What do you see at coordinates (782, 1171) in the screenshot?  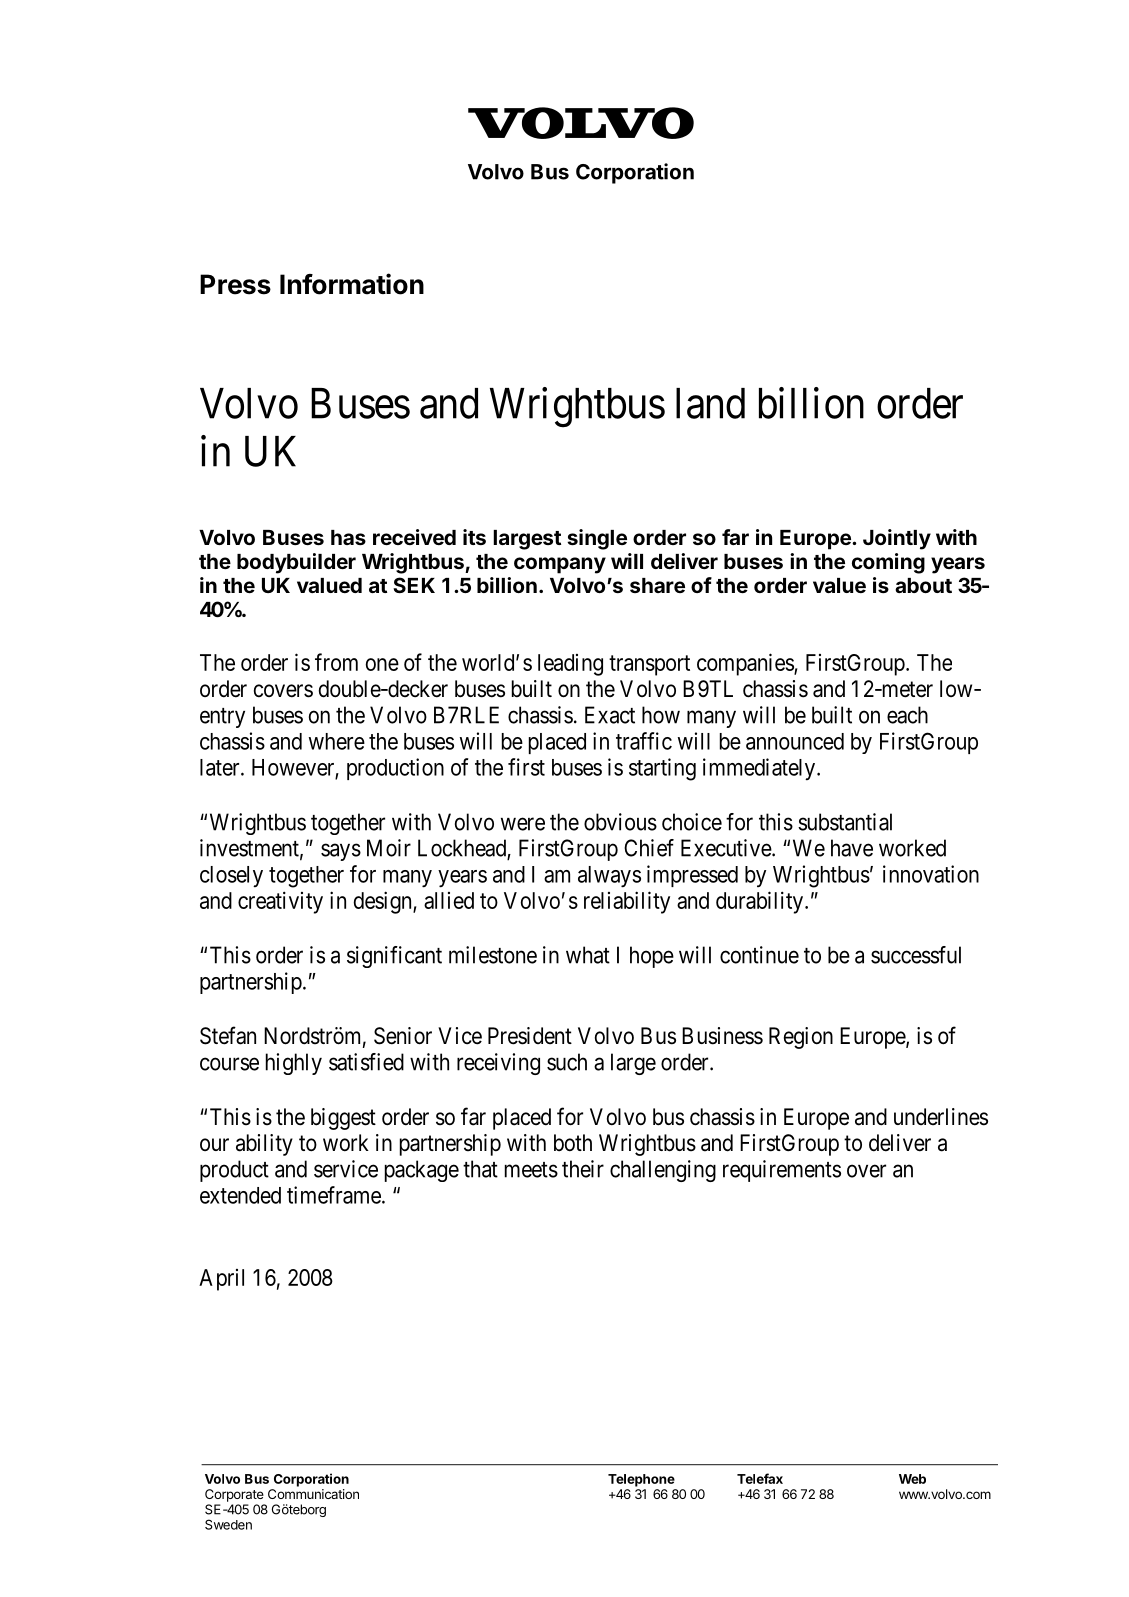 I see `requirements` at bounding box center [782, 1171].
